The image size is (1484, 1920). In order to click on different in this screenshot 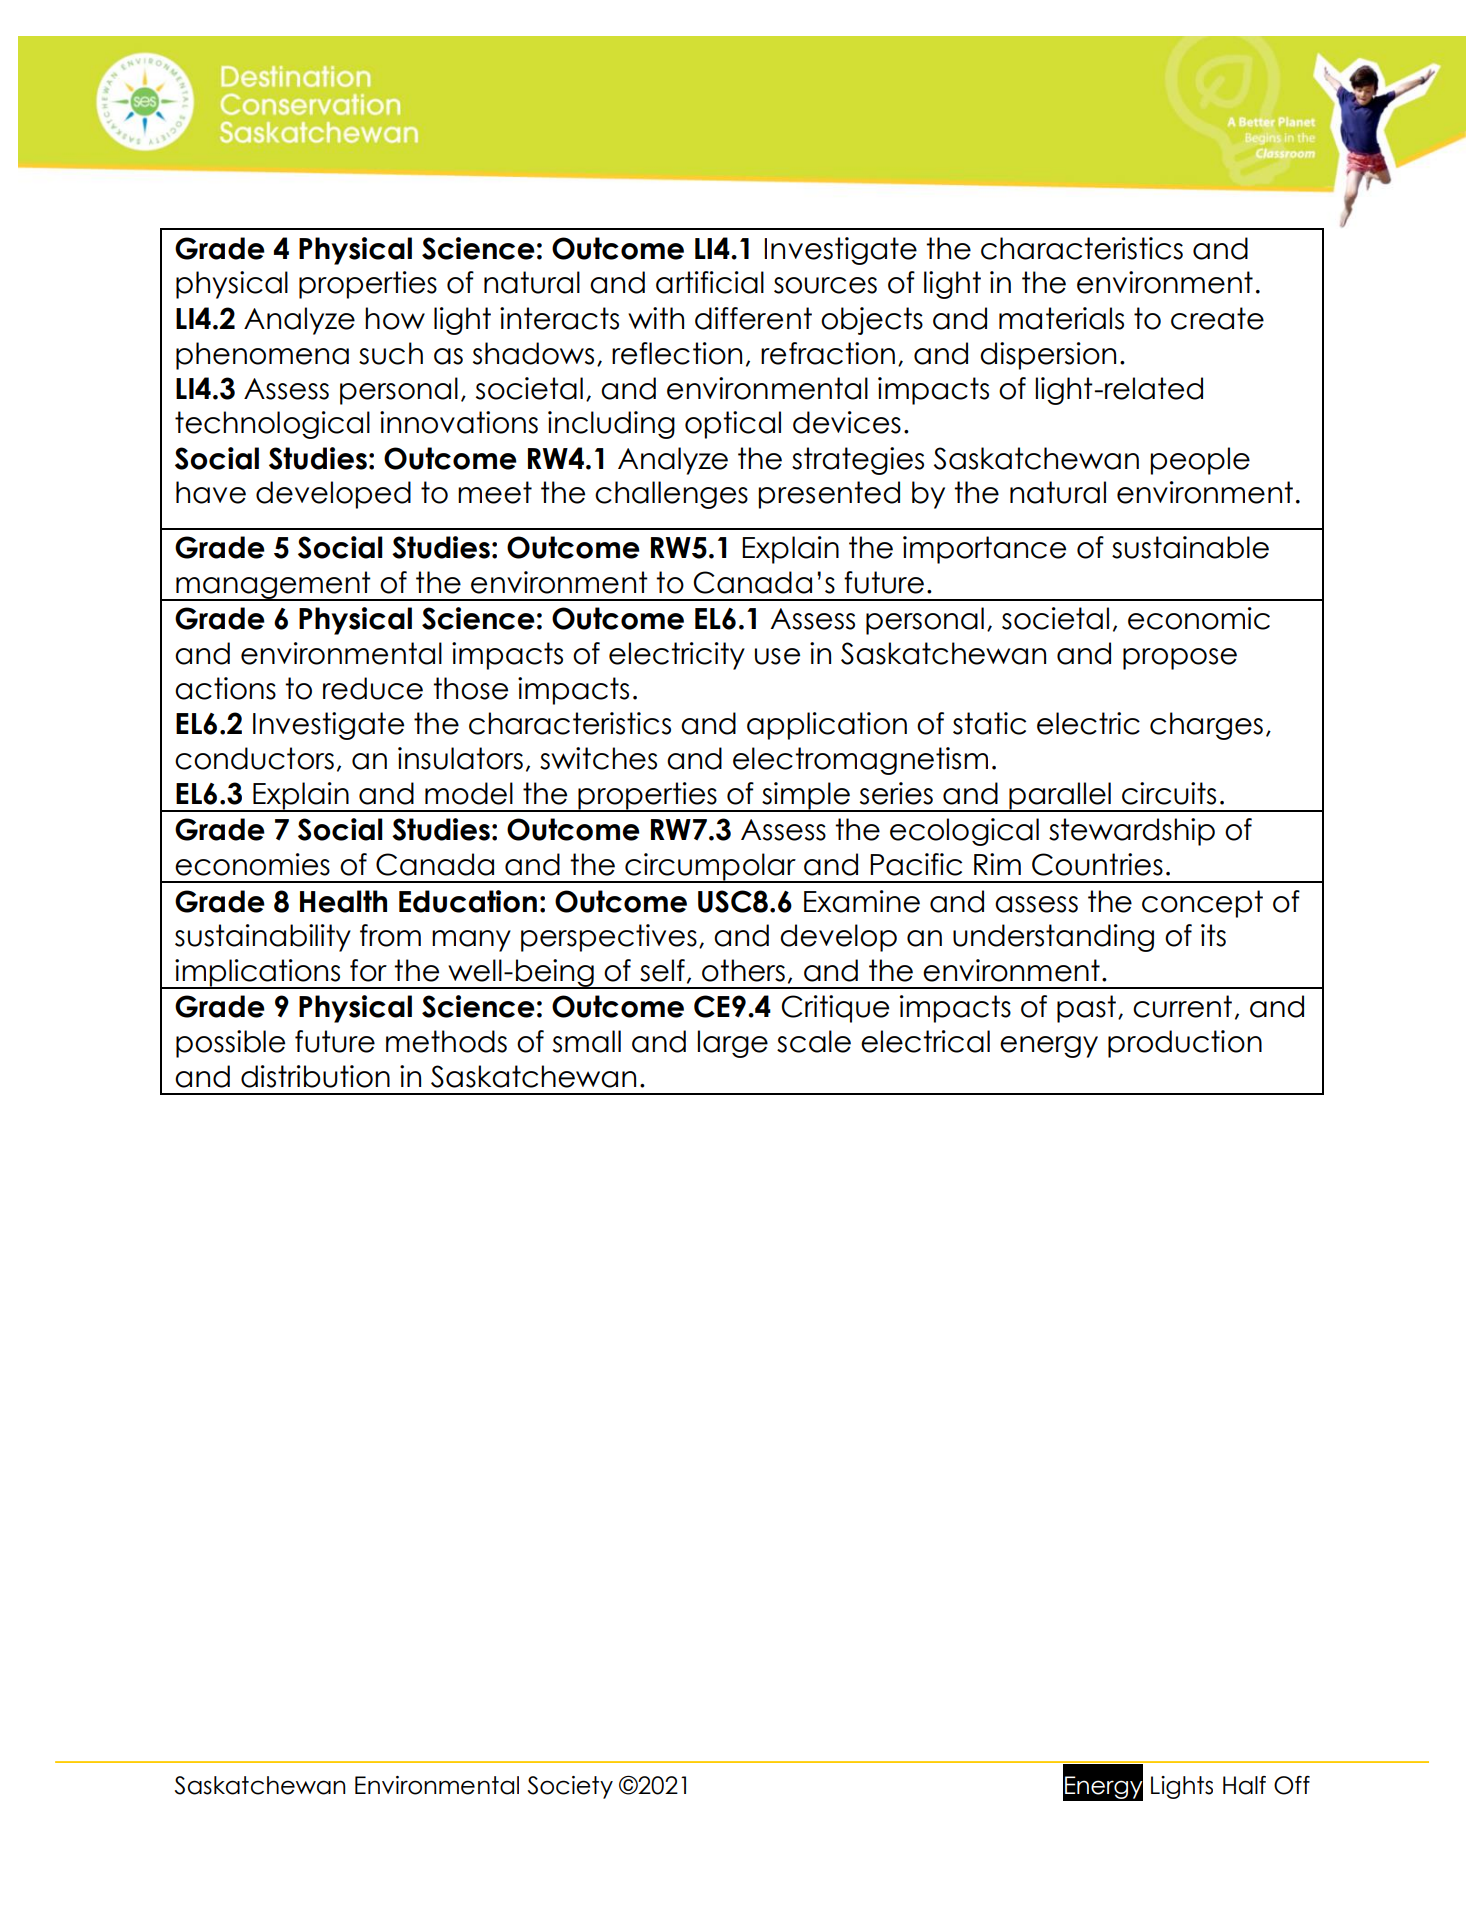, I will do `click(753, 318)`.
